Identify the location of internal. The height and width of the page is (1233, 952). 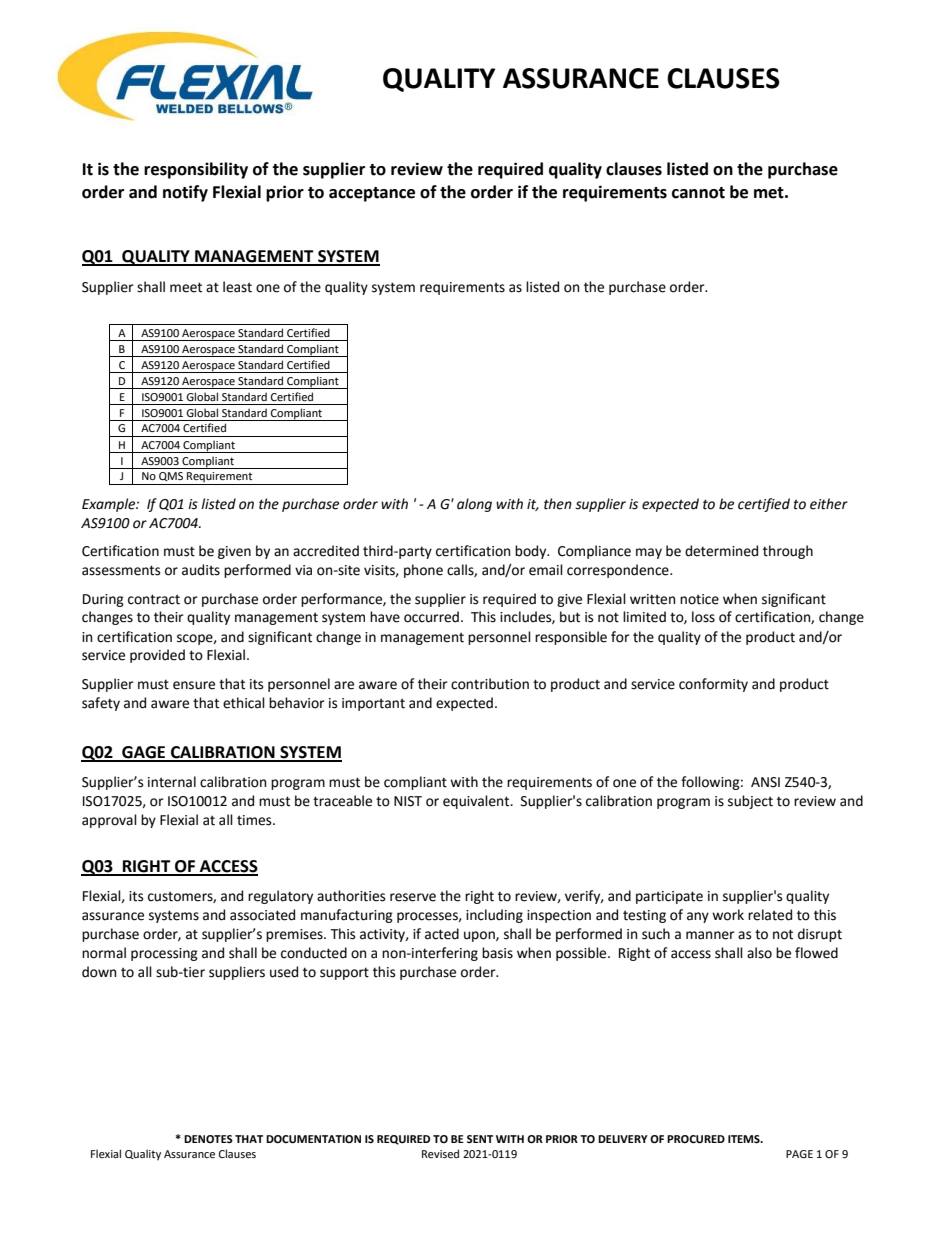
(172, 782).
